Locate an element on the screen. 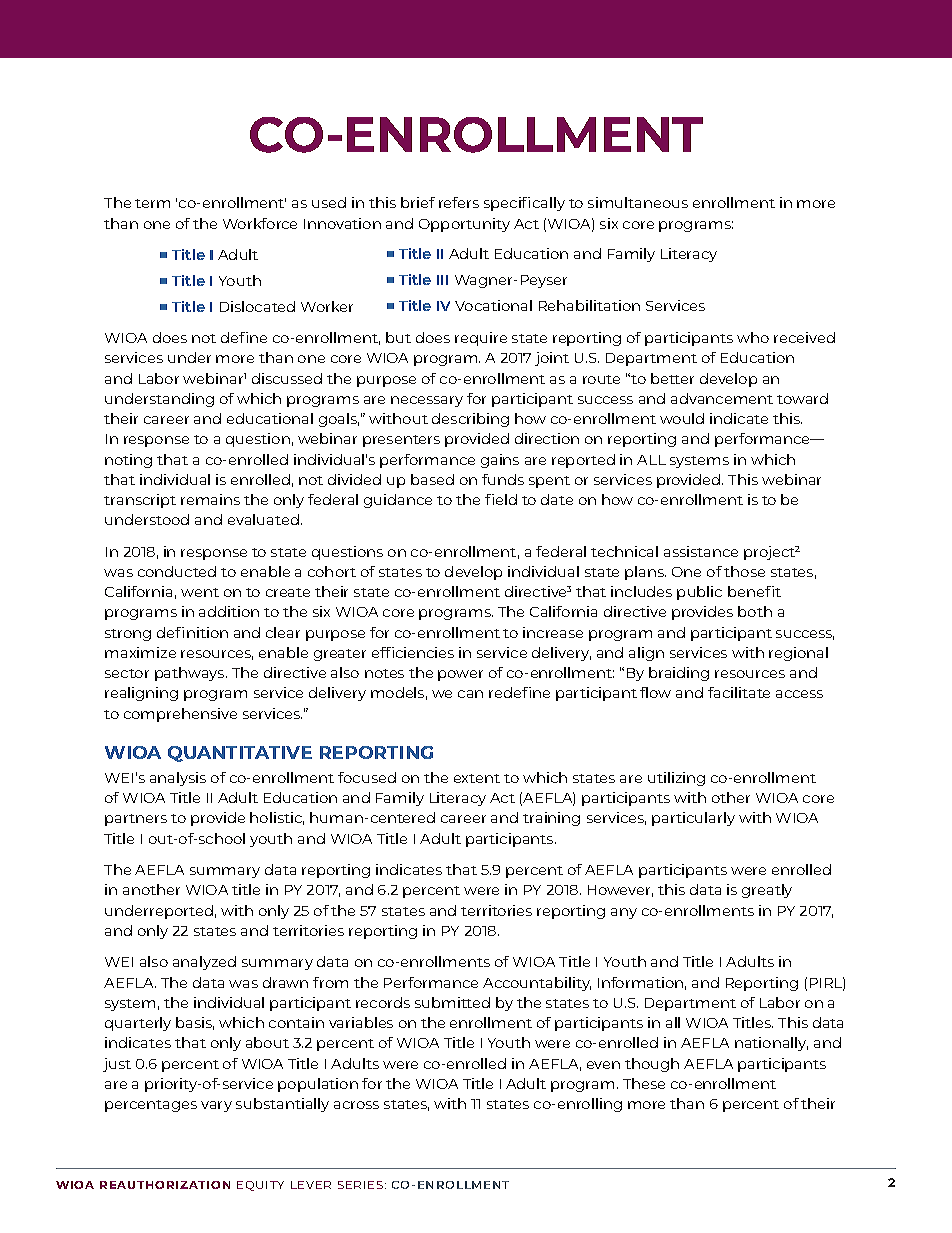 This screenshot has height=1233, width=952. can is located at coordinates (470, 694).
